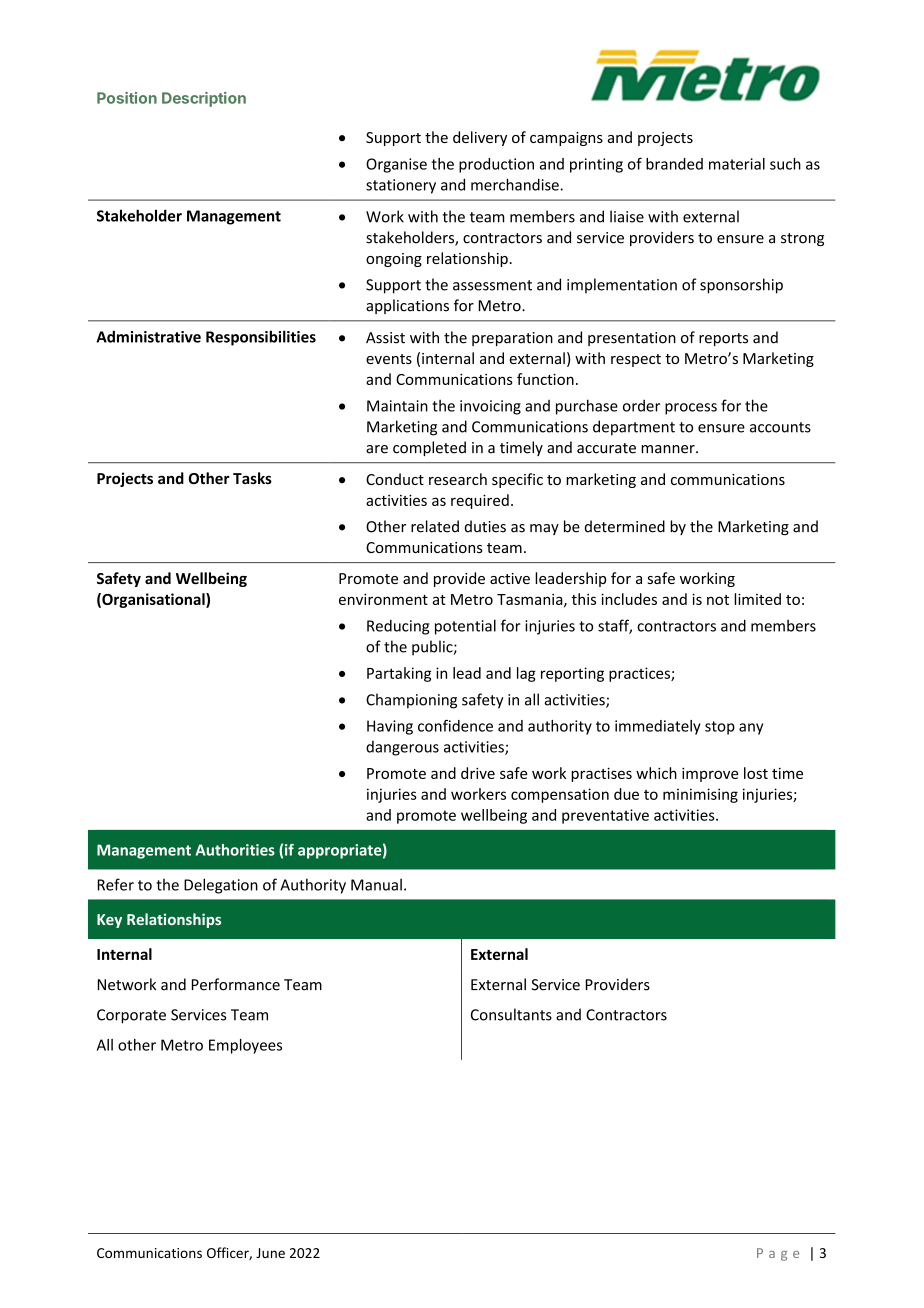 This screenshot has height=1308, width=924. What do you see at coordinates (270, 1253) in the screenshot?
I see `June` at bounding box center [270, 1253].
